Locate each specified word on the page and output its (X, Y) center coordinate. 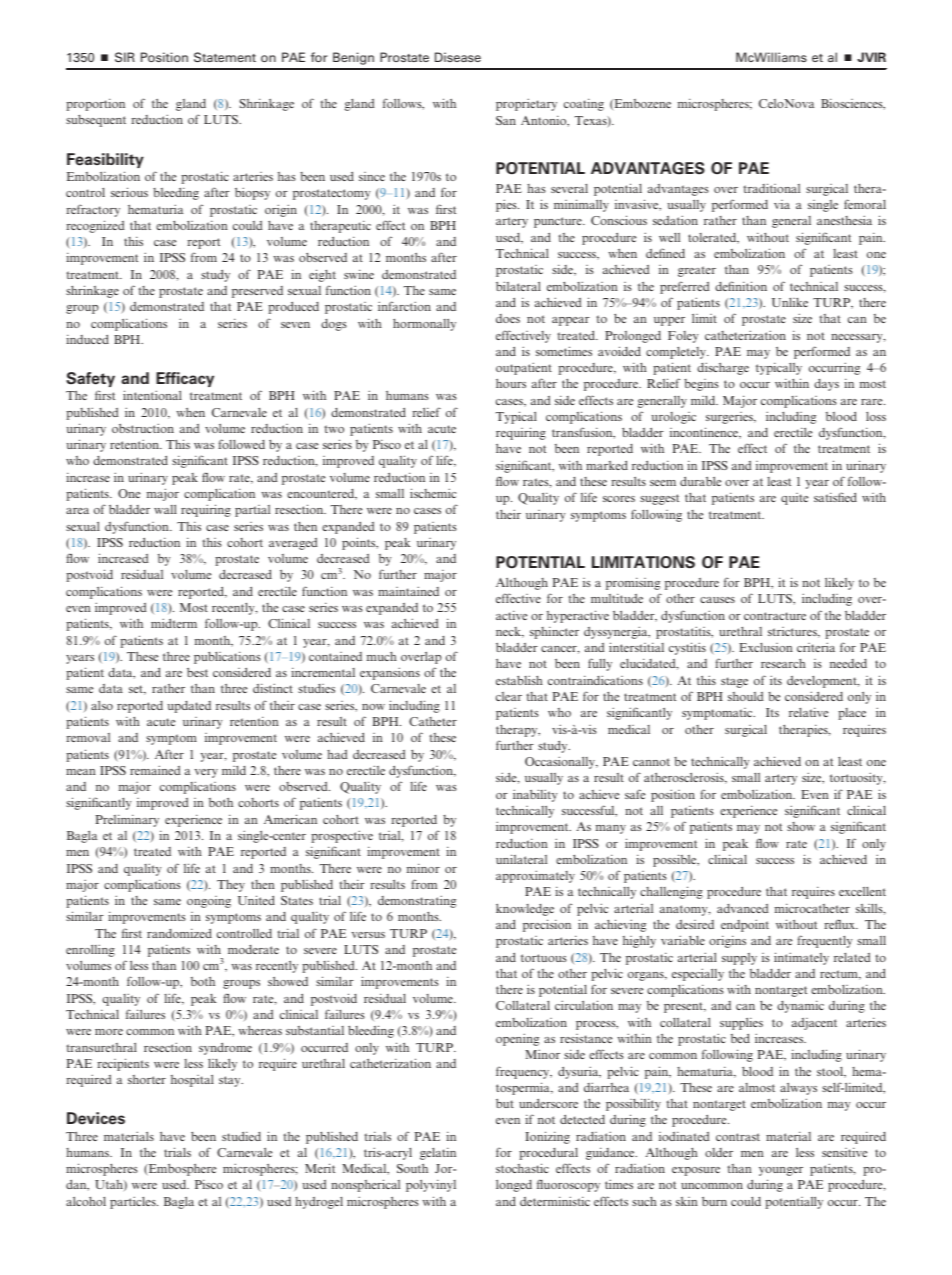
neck (510, 632)
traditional (772, 188)
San (506, 120)
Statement (225, 57)
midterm (174, 623)
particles (134, 1202)
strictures (793, 632)
